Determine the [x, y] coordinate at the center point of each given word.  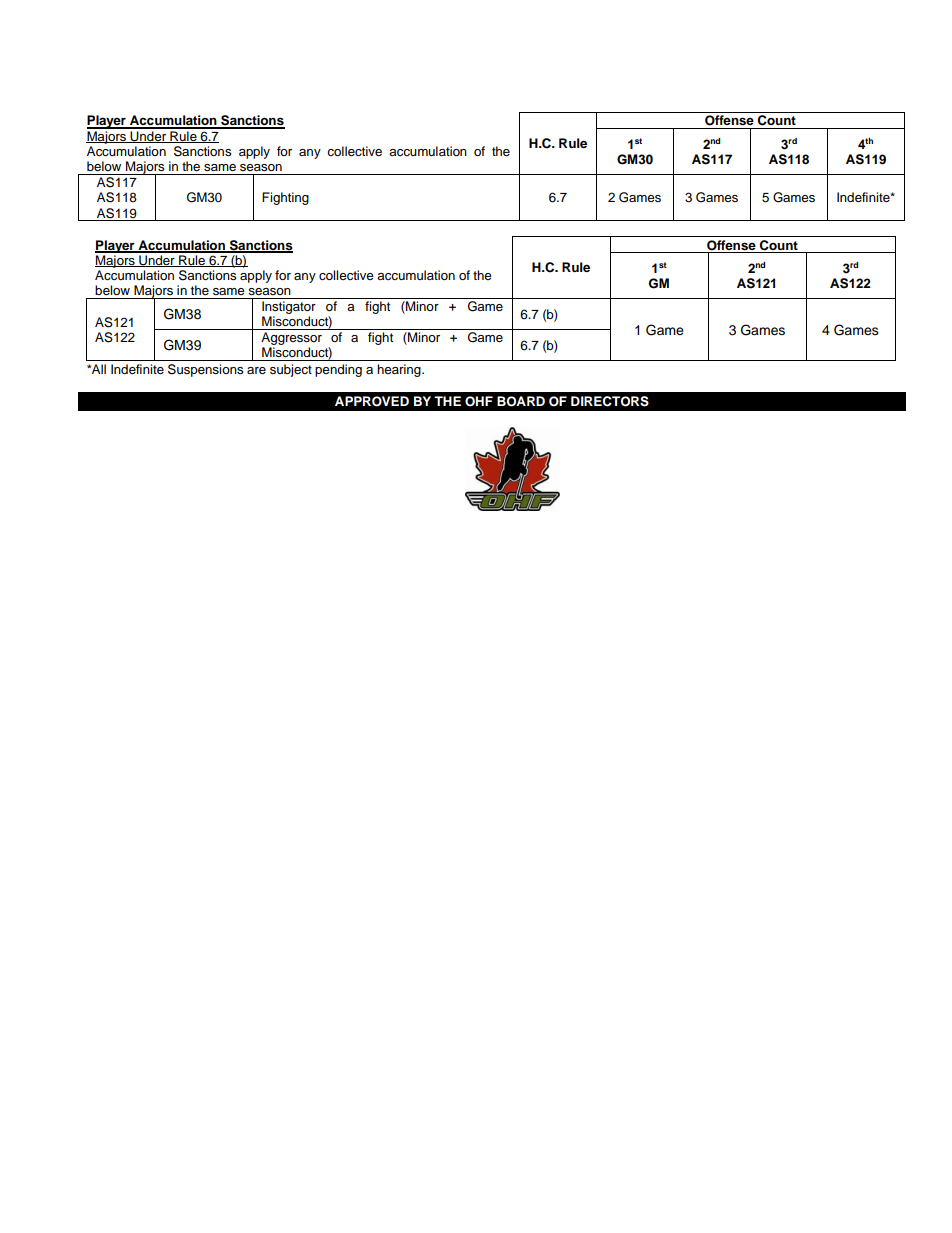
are [256, 370]
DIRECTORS [610, 401]
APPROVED [372, 401]
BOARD [521, 401]
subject [291, 370]
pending [338, 370]
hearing [400, 370]
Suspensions [205, 370]
